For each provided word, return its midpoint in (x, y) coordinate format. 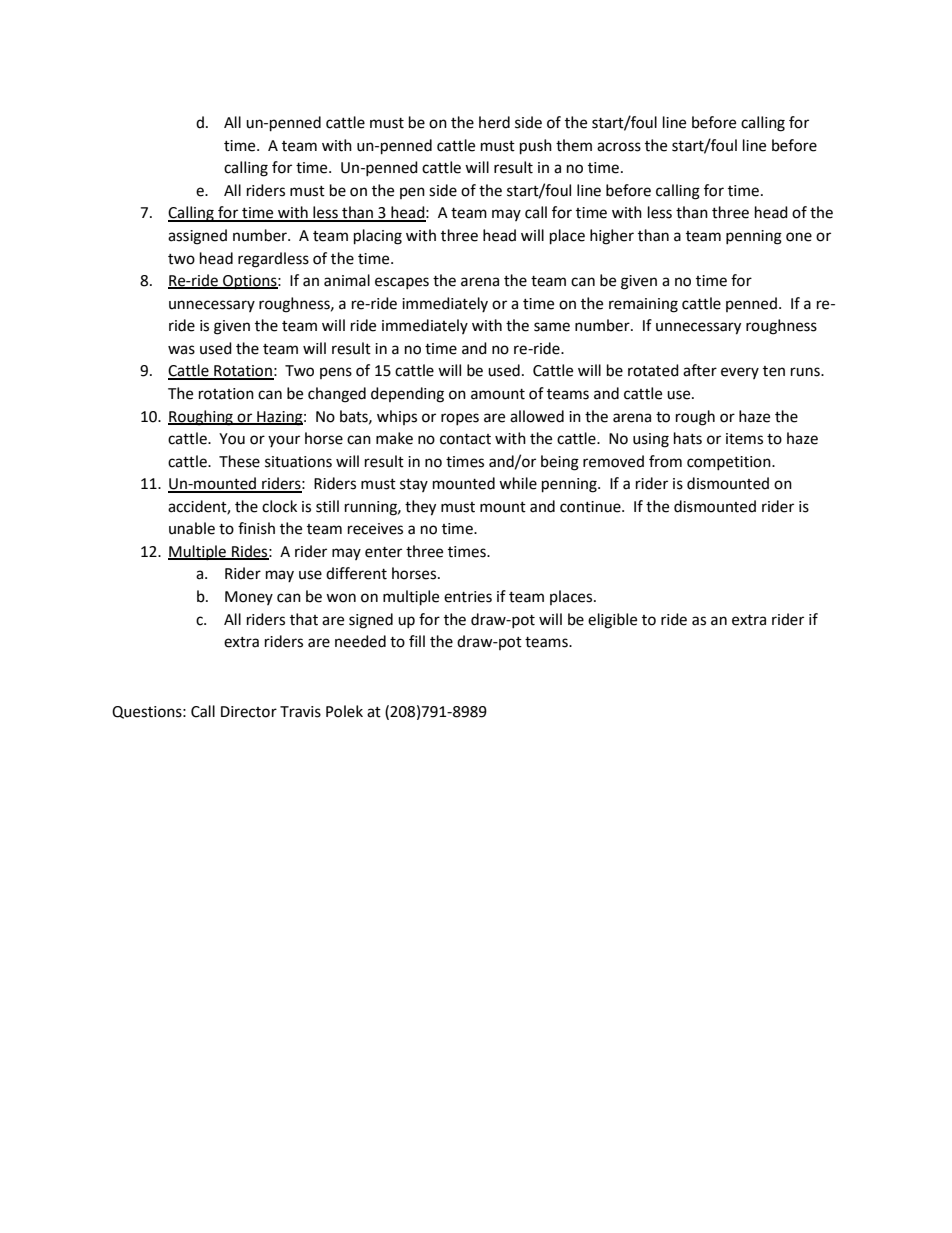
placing (378, 237)
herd (494, 122)
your (284, 441)
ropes (460, 419)
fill (417, 641)
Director (249, 712)
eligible (612, 621)
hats (688, 438)
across (619, 147)
